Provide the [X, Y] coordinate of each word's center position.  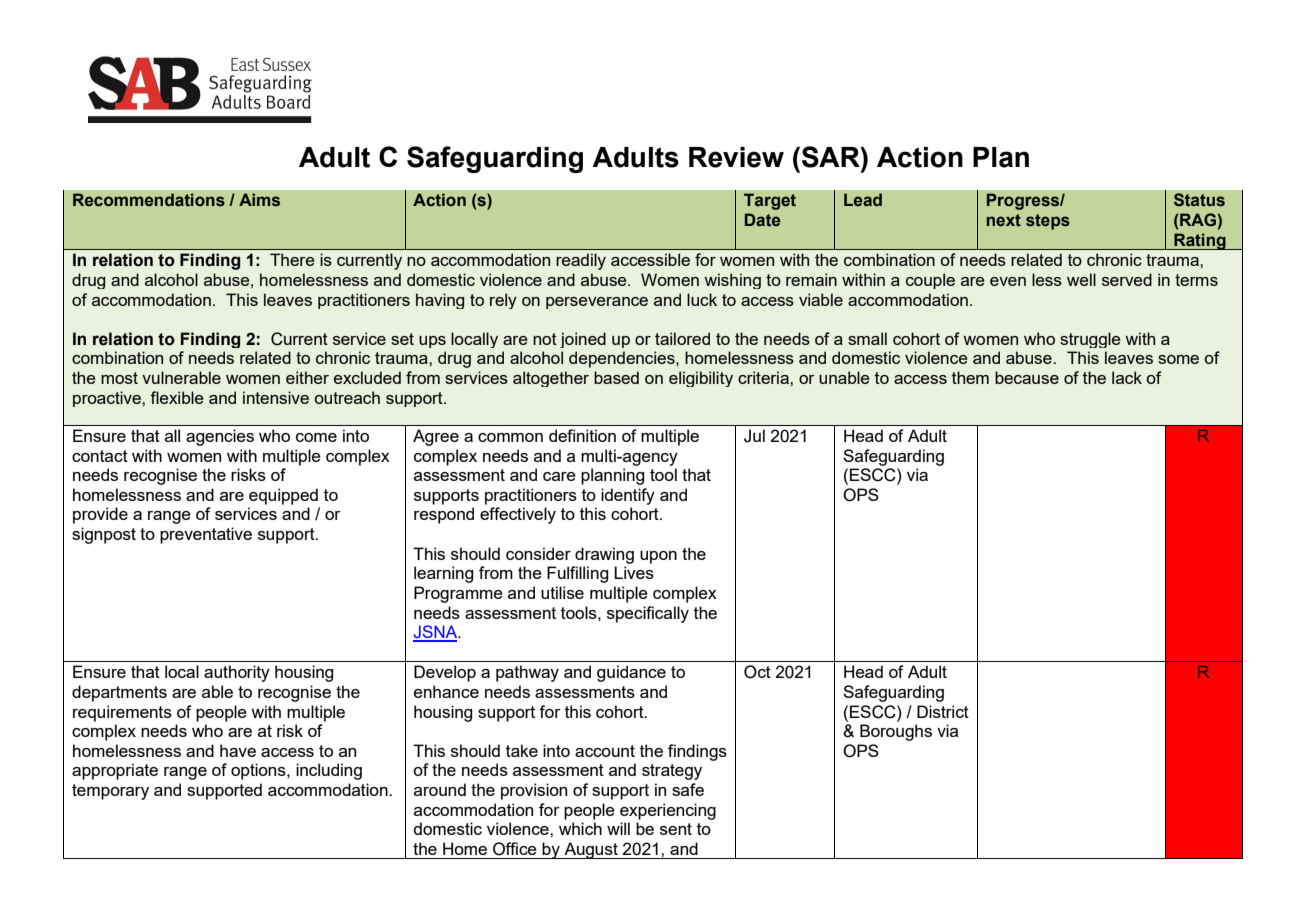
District [943, 711]
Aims [259, 200]
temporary [110, 792]
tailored [682, 338]
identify [628, 496]
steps [1048, 222]
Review [736, 157]
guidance [631, 673]
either [307, 377]
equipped [283, 496]
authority [237, 673]
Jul [754, 436]
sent [676, 829]
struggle [1090, 340]
